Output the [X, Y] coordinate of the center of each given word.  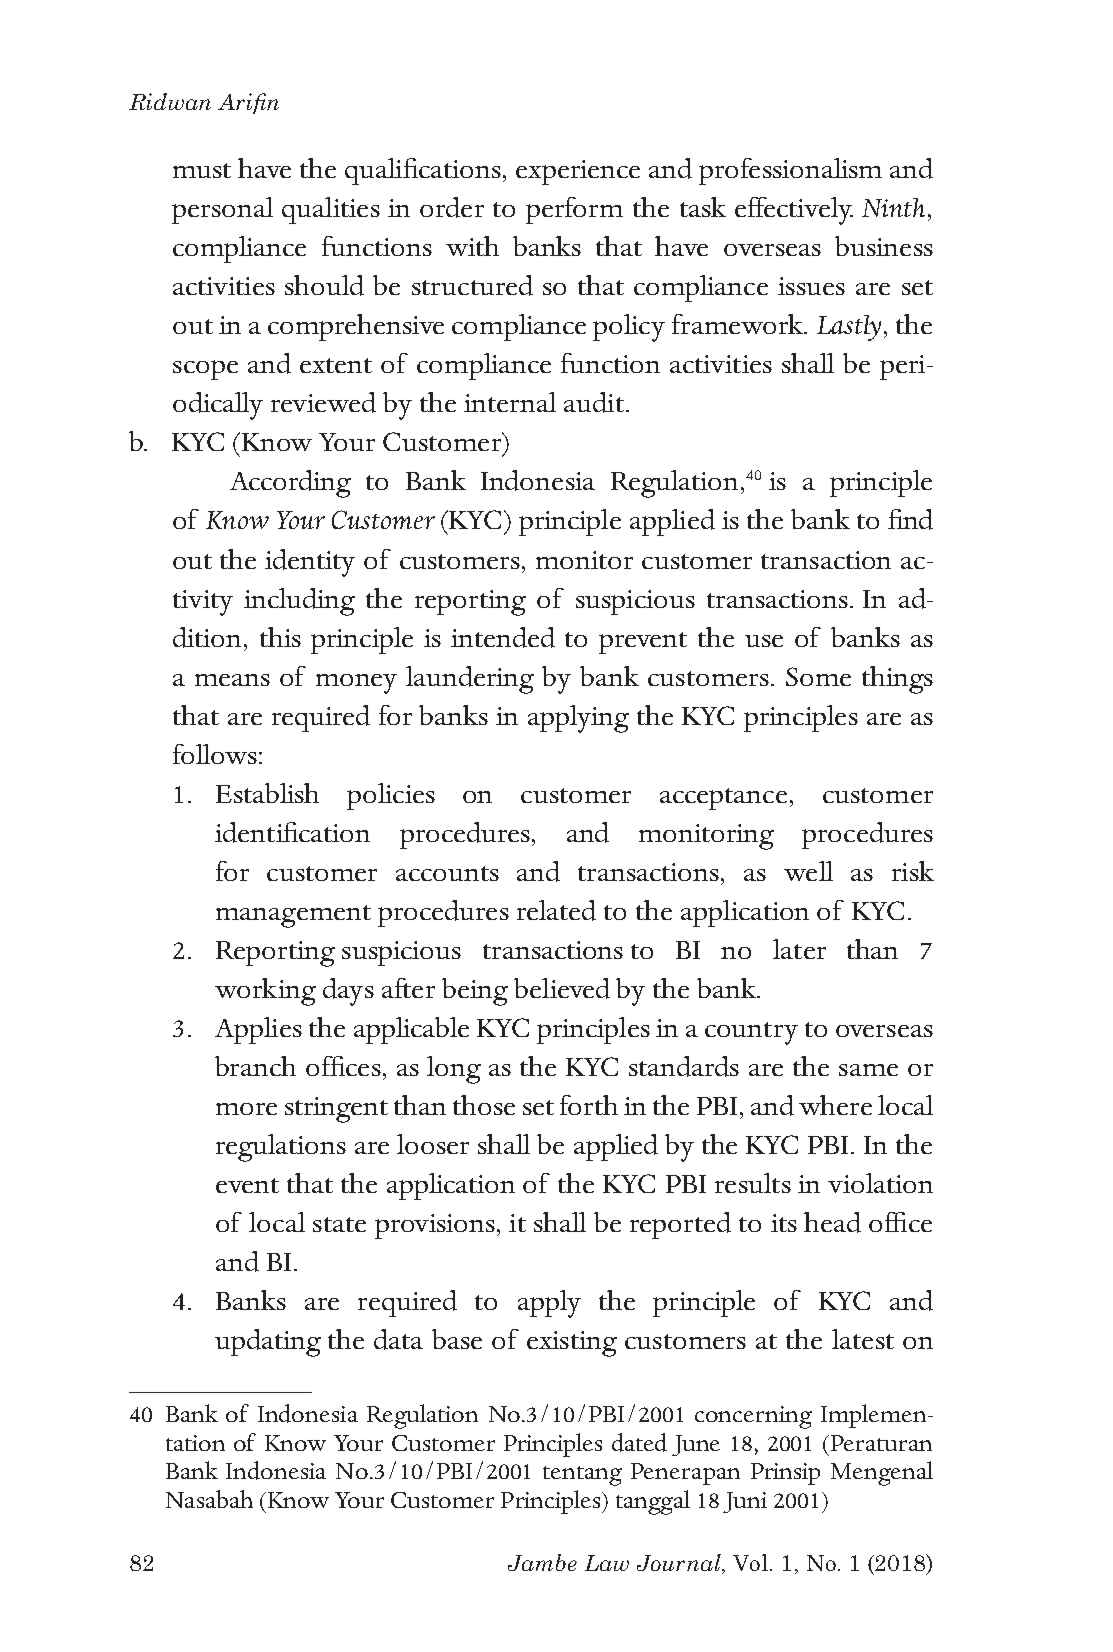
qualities [331, 210]
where [835, 1105]
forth [589, 1105]
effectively [794, 211]
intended [503, 637]
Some [818, 676]
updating [268, 1343]
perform [574, 210]
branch [255, 1066]
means [232, 680]
